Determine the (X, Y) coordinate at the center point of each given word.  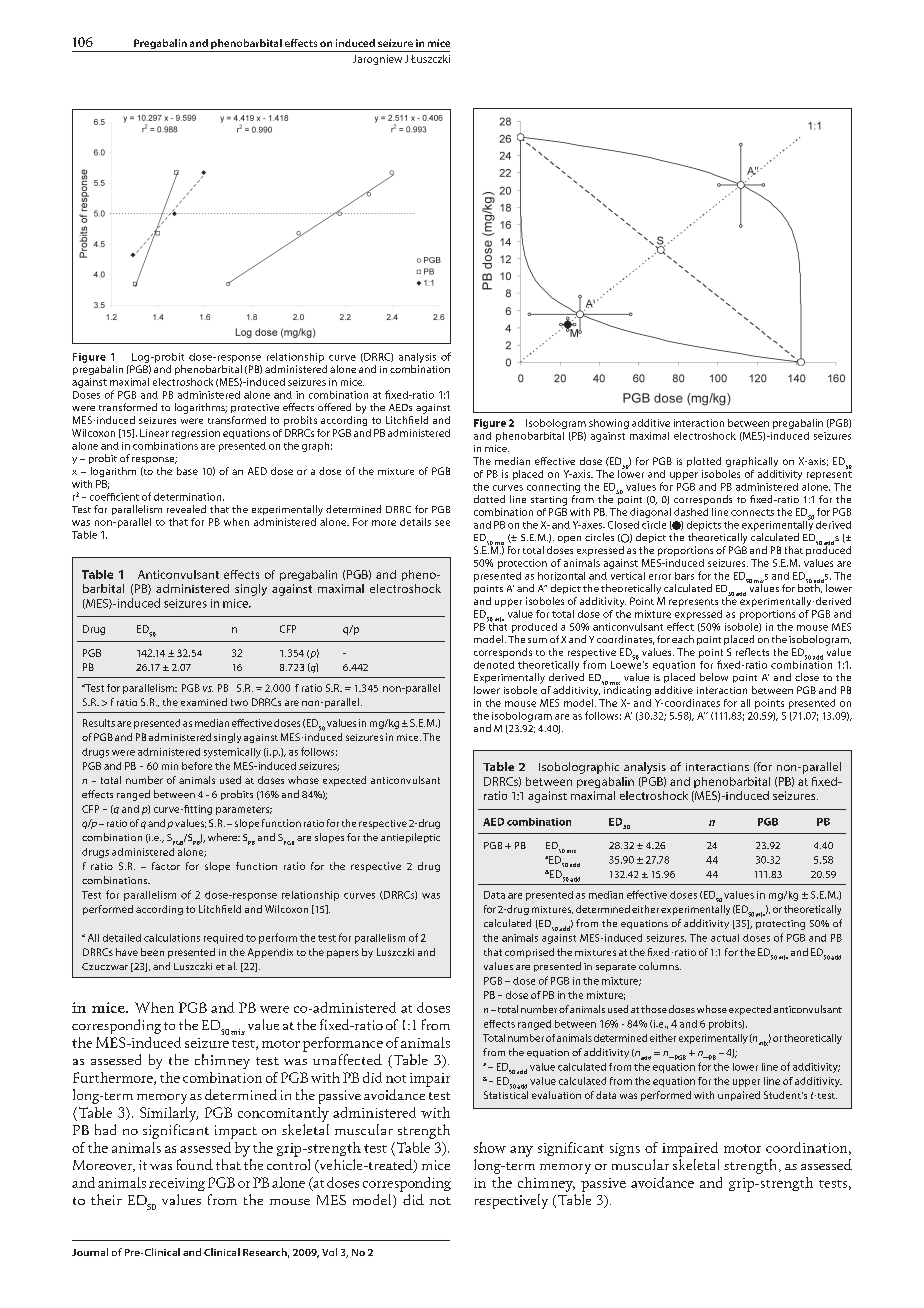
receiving (177, 1184)
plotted (704, 462)
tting (201, 810)
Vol (329, 1252)
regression (196, 434)
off (324, 407)
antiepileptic (410, 838)
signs (625, 1149)
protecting (780, 925)
